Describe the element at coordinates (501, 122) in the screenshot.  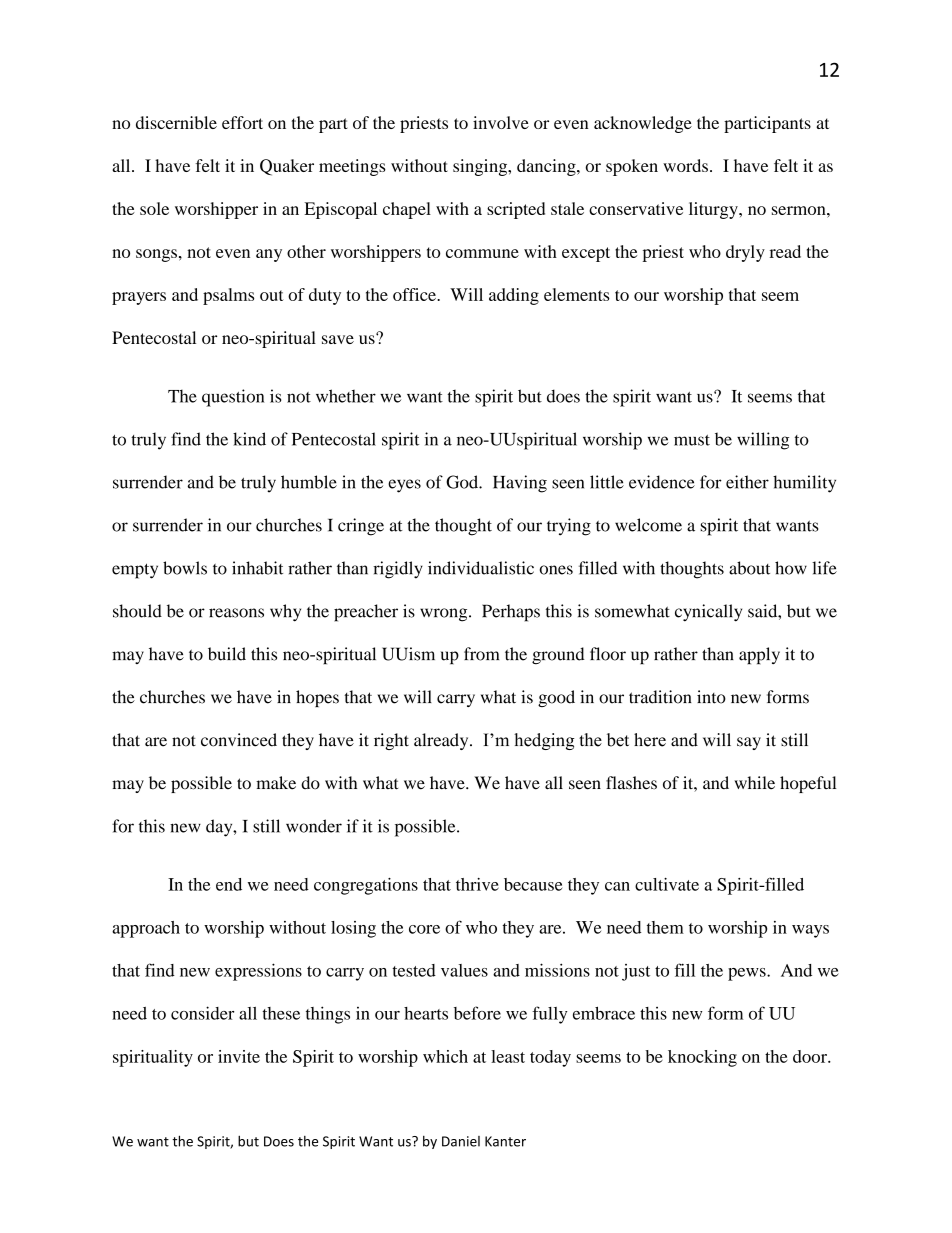
I see `involve` at that location.
